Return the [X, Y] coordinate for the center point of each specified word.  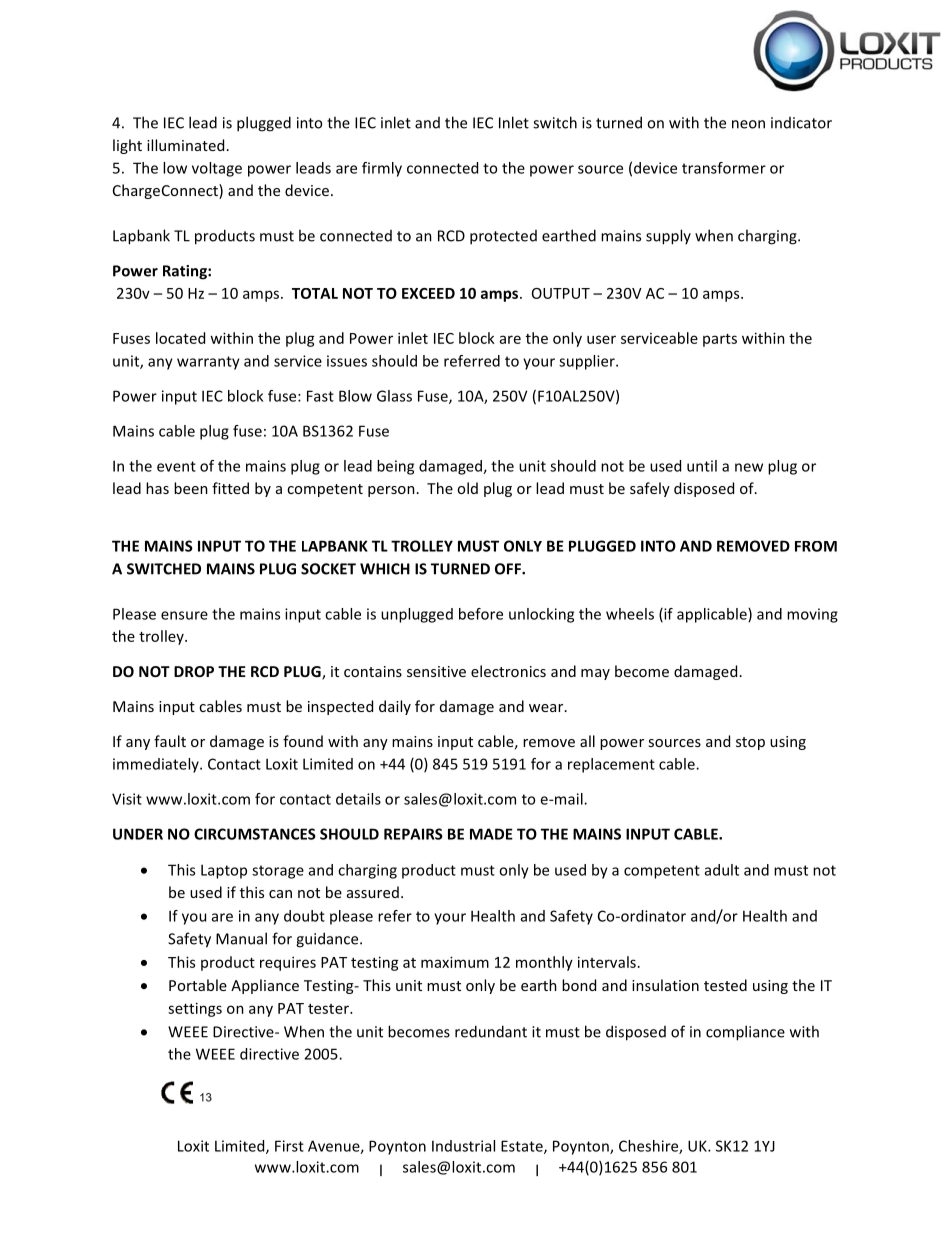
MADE [491, 834]
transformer [724, 168]
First [289, 1146]
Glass [394, 396]
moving [812, 615]
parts [720, 340]
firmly [382, 169]
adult [722, 870]
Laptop [224, 871]
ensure [184, 615]
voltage [217, 169]
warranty [208, 363]
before [481, 614]
